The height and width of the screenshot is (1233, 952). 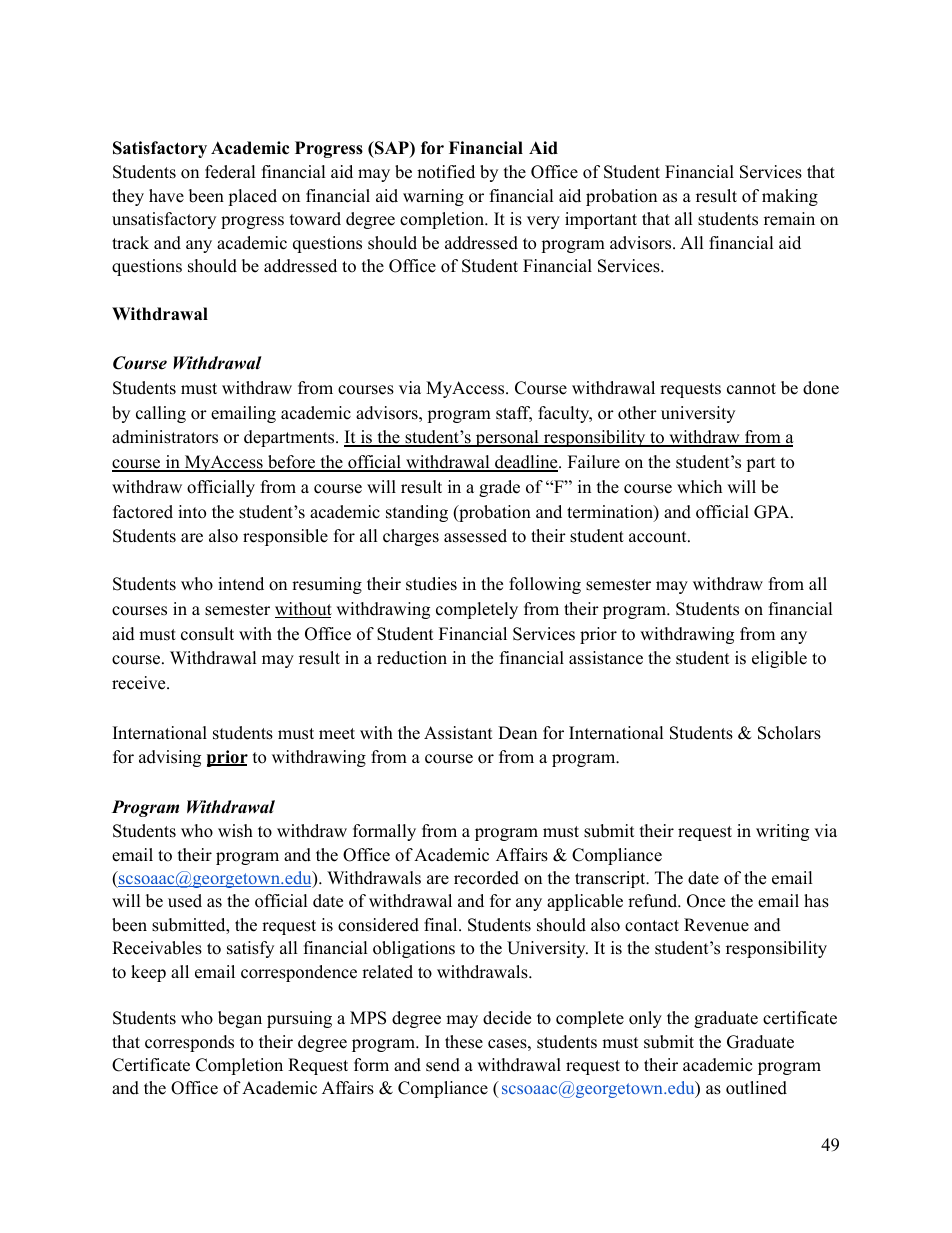 I want to click on these, so click(x=464, y=1042).
